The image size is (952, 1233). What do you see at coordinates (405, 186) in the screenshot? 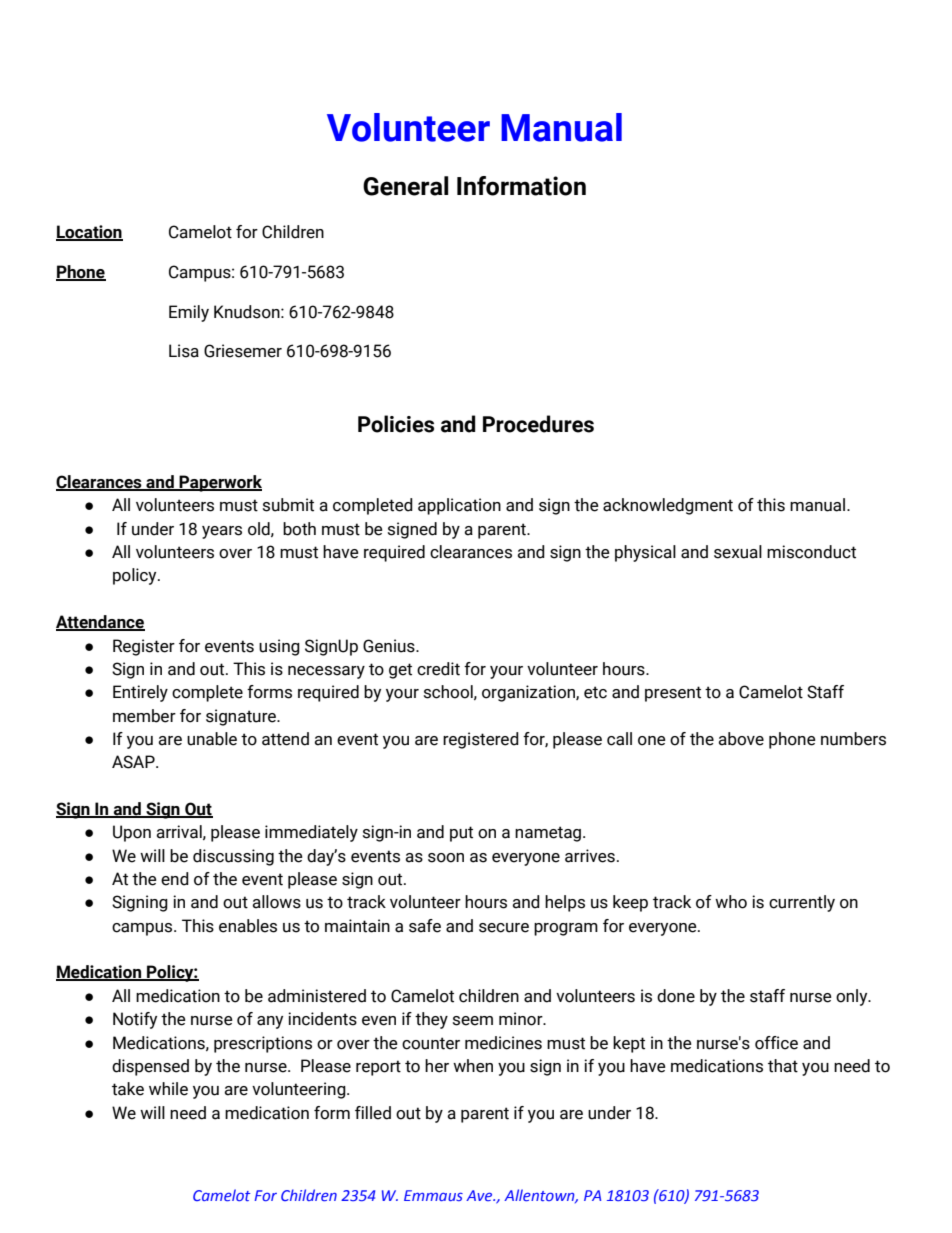
I see `General` at bounding box center [405, 186].
